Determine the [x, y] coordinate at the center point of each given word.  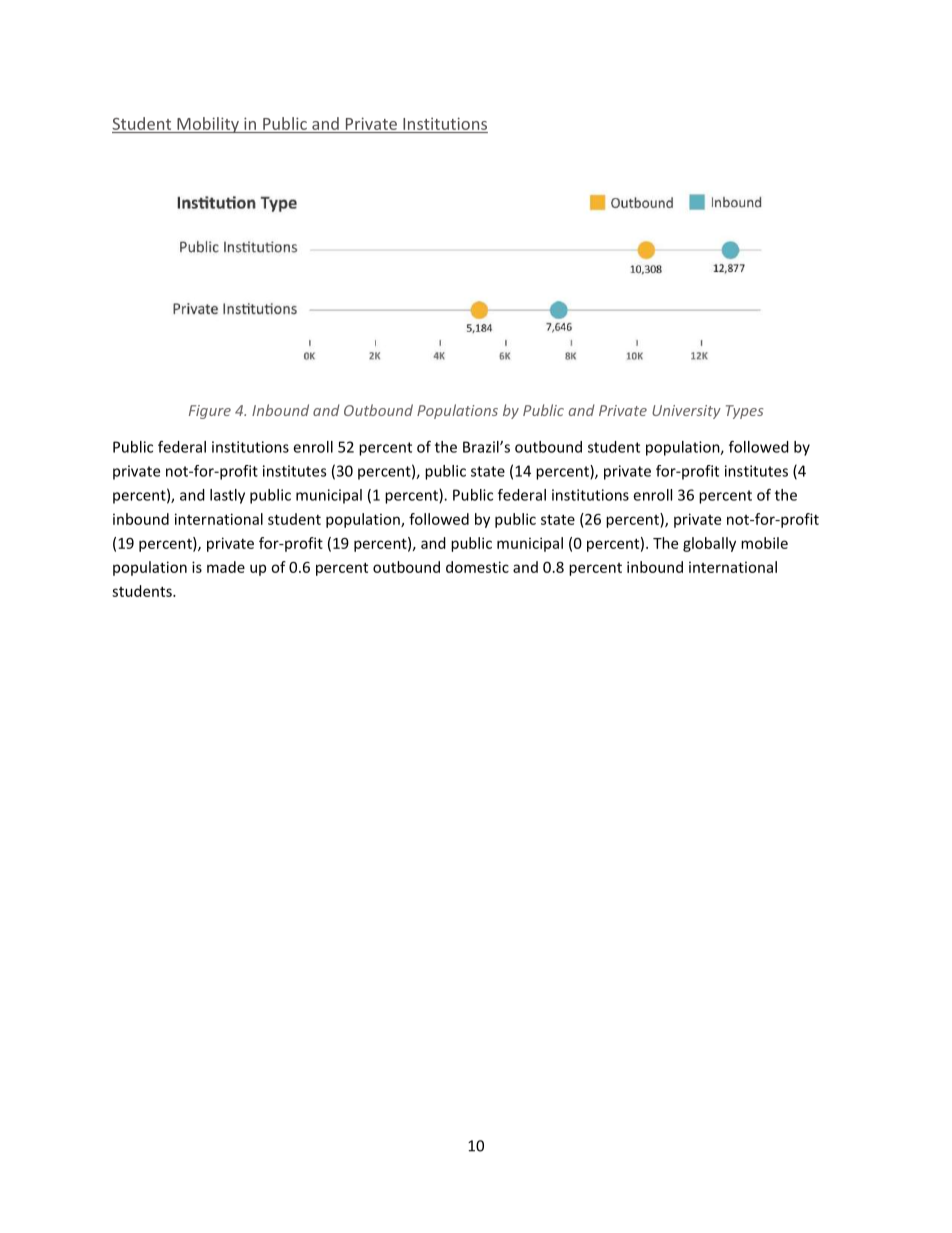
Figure [210, 412]
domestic [477, 567]
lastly [227, 496]
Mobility [208, 125]
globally [709, 544]
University [686, 412]
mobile [764, 543]
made [226, 567]
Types [744, 412]
